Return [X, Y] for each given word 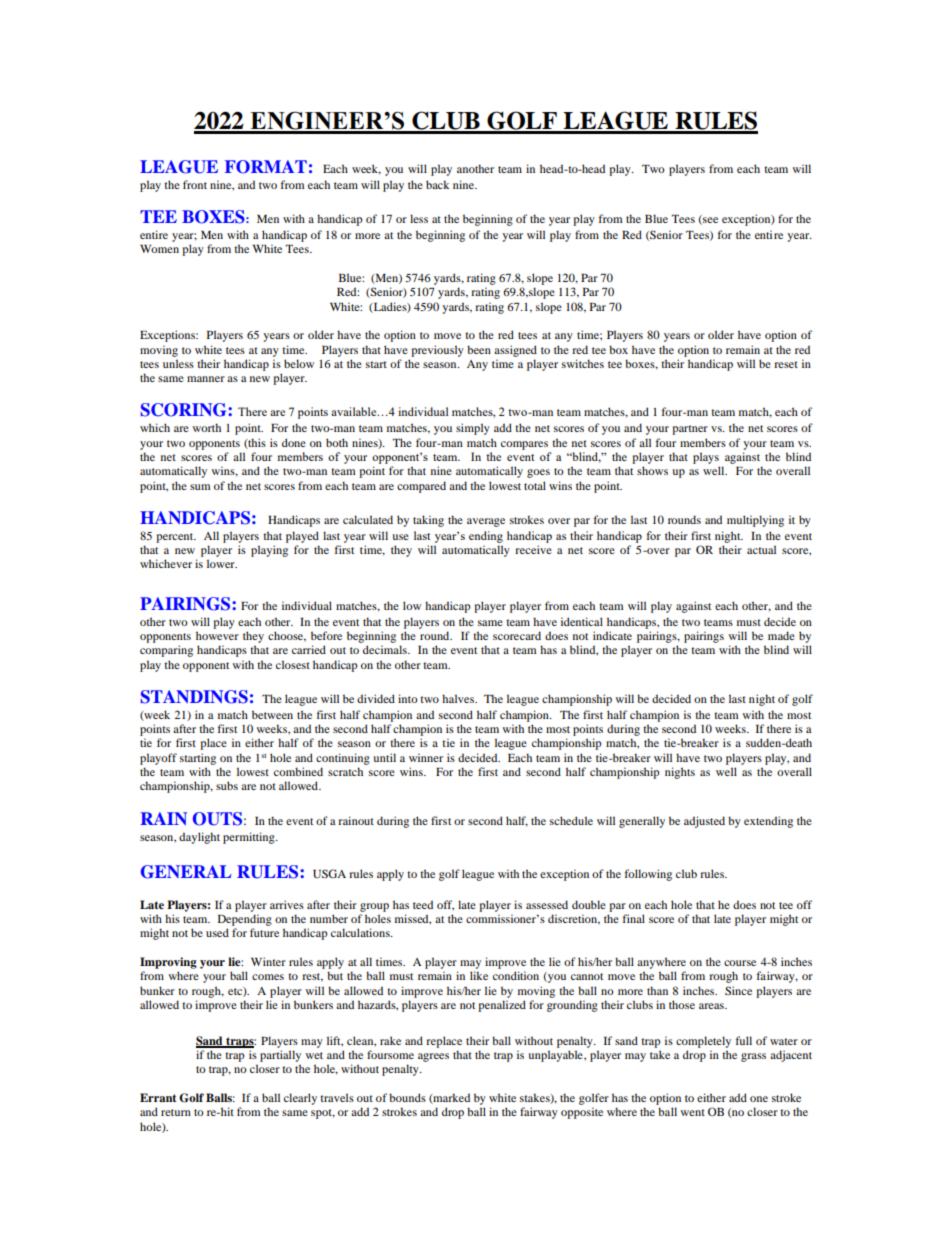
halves [459, 698]
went [693, 1112]
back [437, 184]
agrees [433, 1057]
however [217, 635]
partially [280, 1056]
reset [786, 364]
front [195, 184]
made [781, 635]
